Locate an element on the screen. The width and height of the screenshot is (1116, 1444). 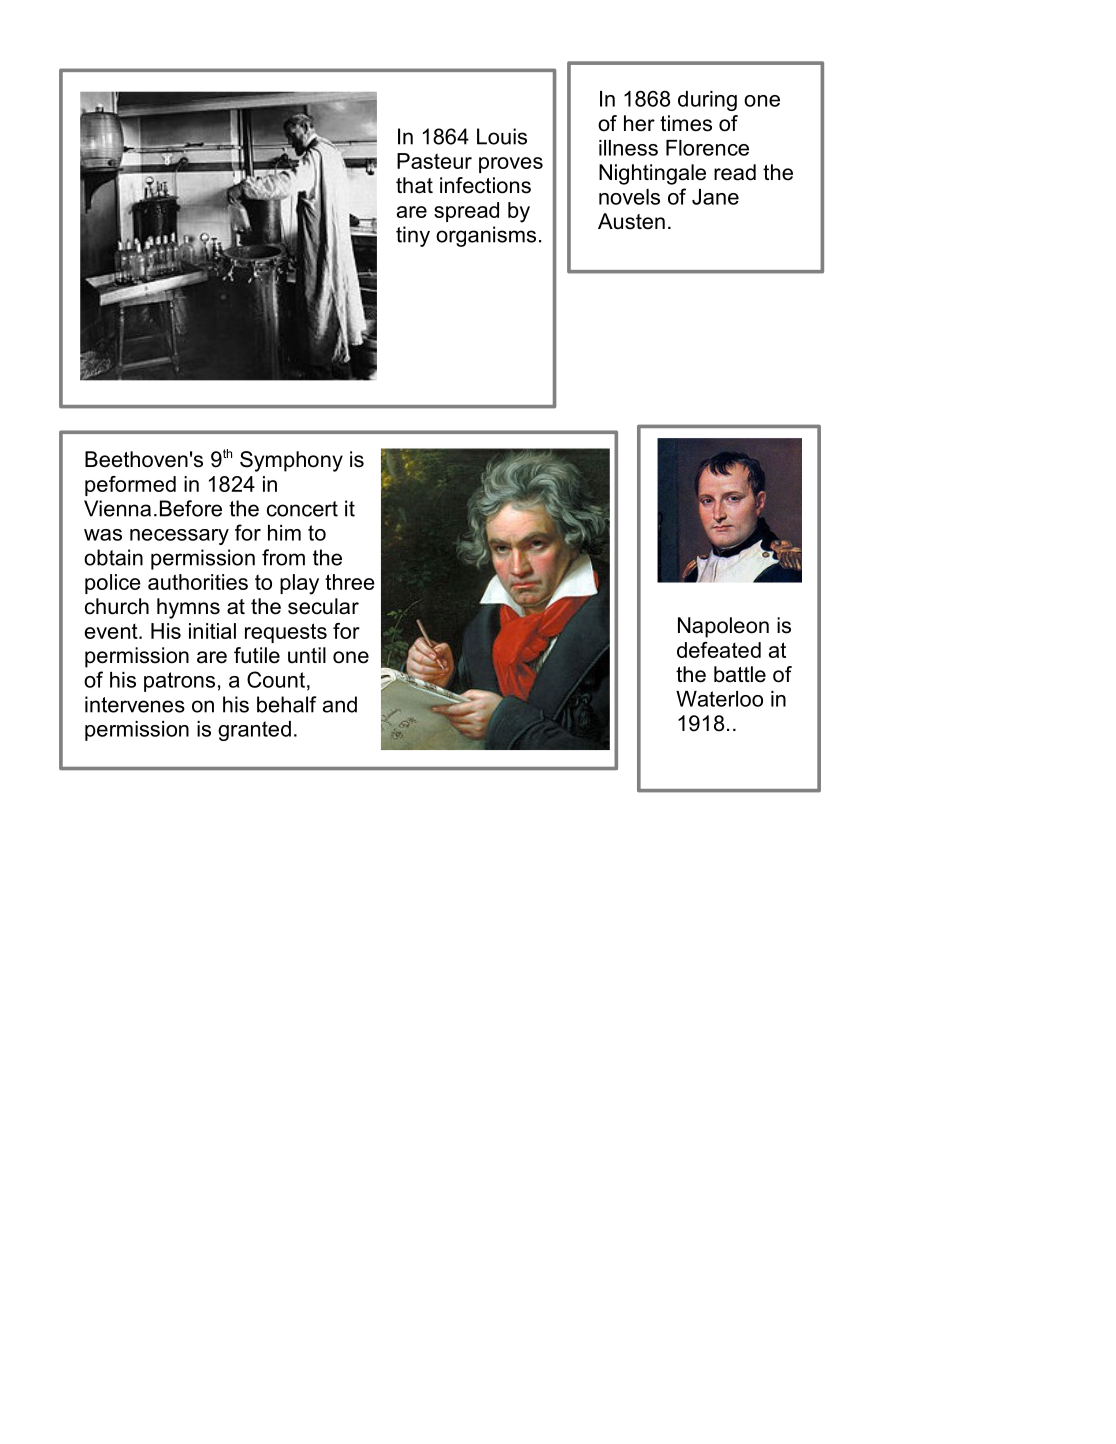
Symphony is located at coordinates (291, 461).
